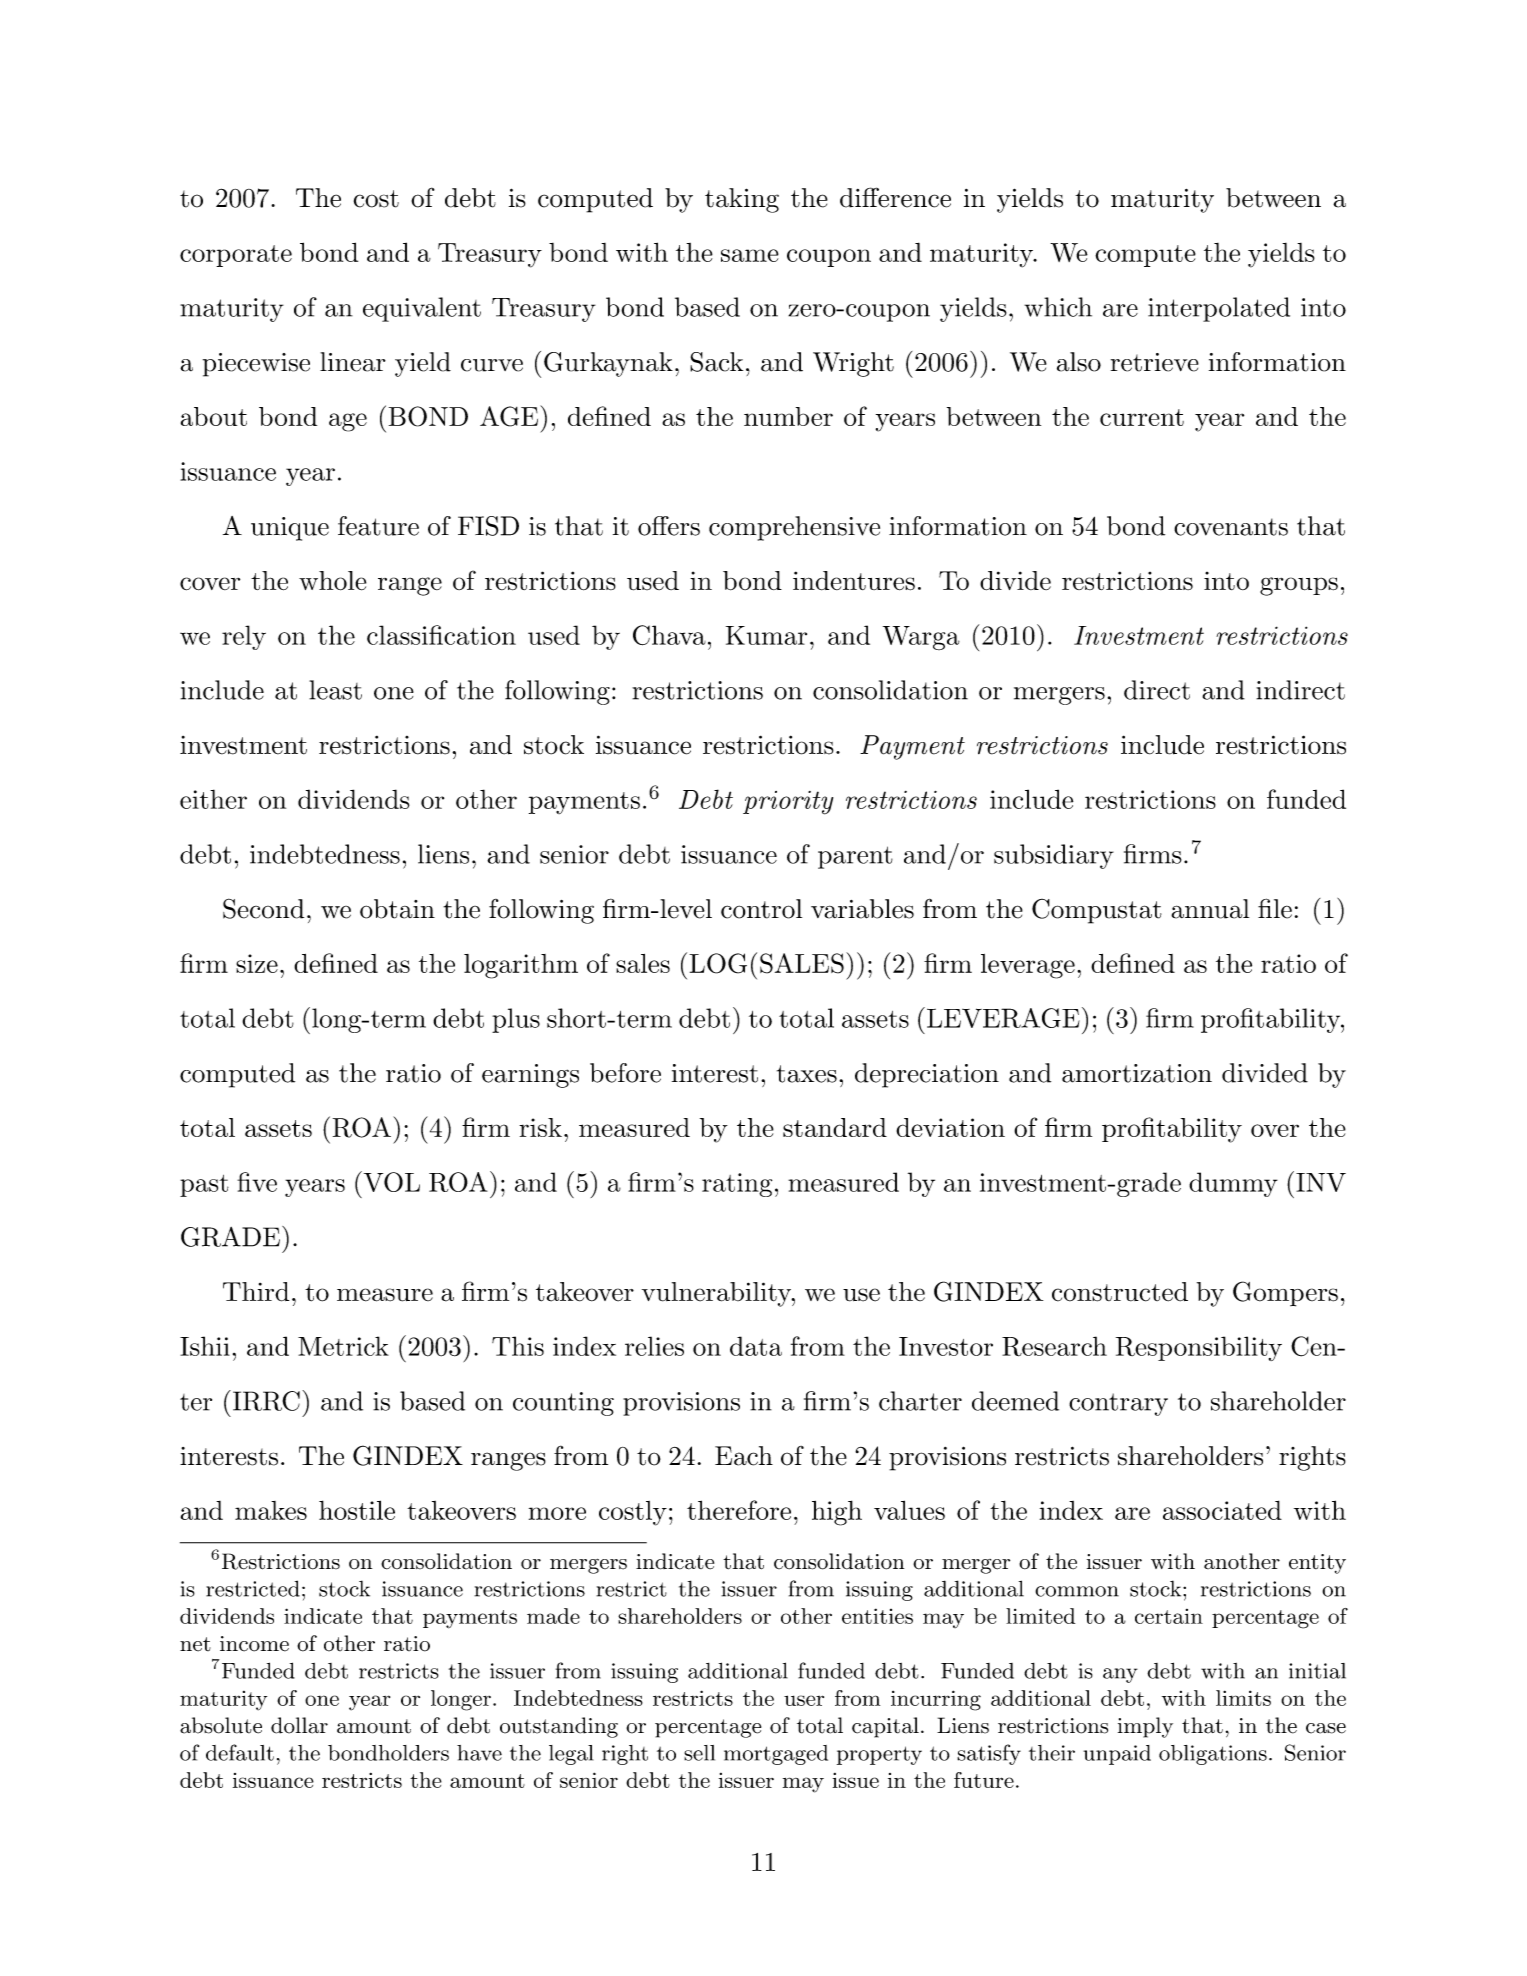  Describe the element at coordinates (776, 1755) in the document. I see `mortgaged` at that location.
